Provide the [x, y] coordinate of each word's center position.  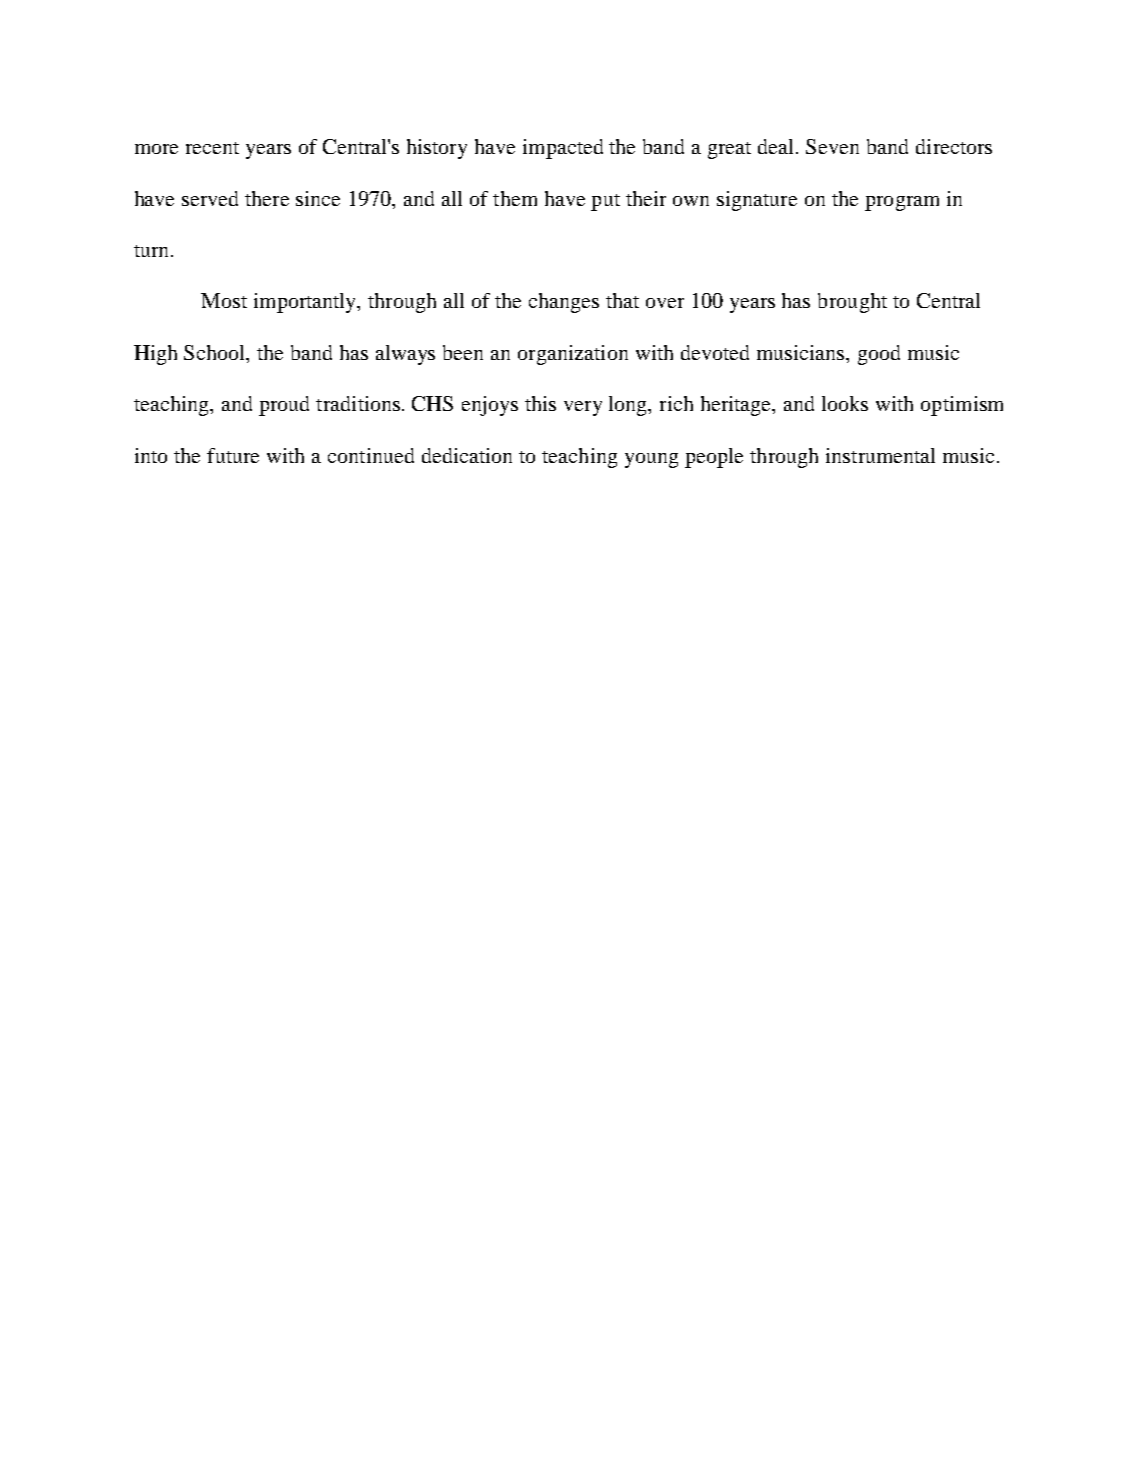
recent [212, 148]
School [216, 354]
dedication [467, 455]
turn [153, 251]
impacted [563, 149]
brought [852, 303]
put [605, 202]
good [879, 355]
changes [564, 303]
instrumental [880, 455]
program [902, 203]
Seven [832, 146]
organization [573, 355]
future [233, 455]
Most [224, 300]
